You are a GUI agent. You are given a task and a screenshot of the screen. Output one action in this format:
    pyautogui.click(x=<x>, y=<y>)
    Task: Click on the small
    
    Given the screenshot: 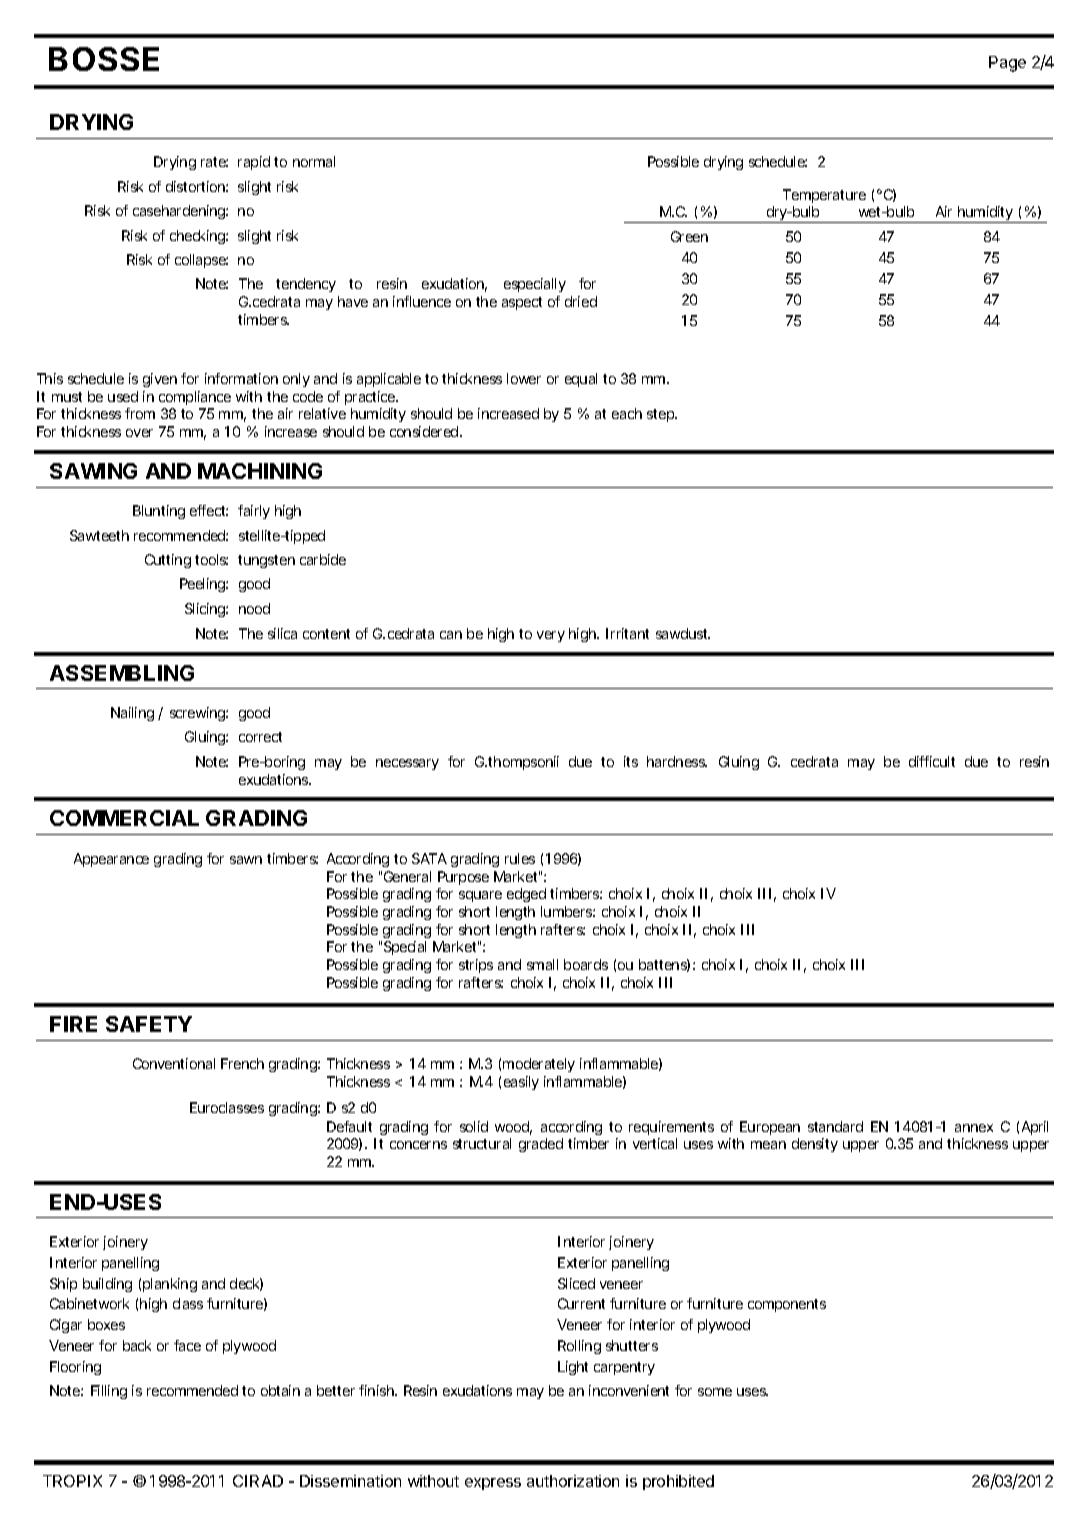 What is the action you would take?
    pyautogui.click(x=542, y=964)
